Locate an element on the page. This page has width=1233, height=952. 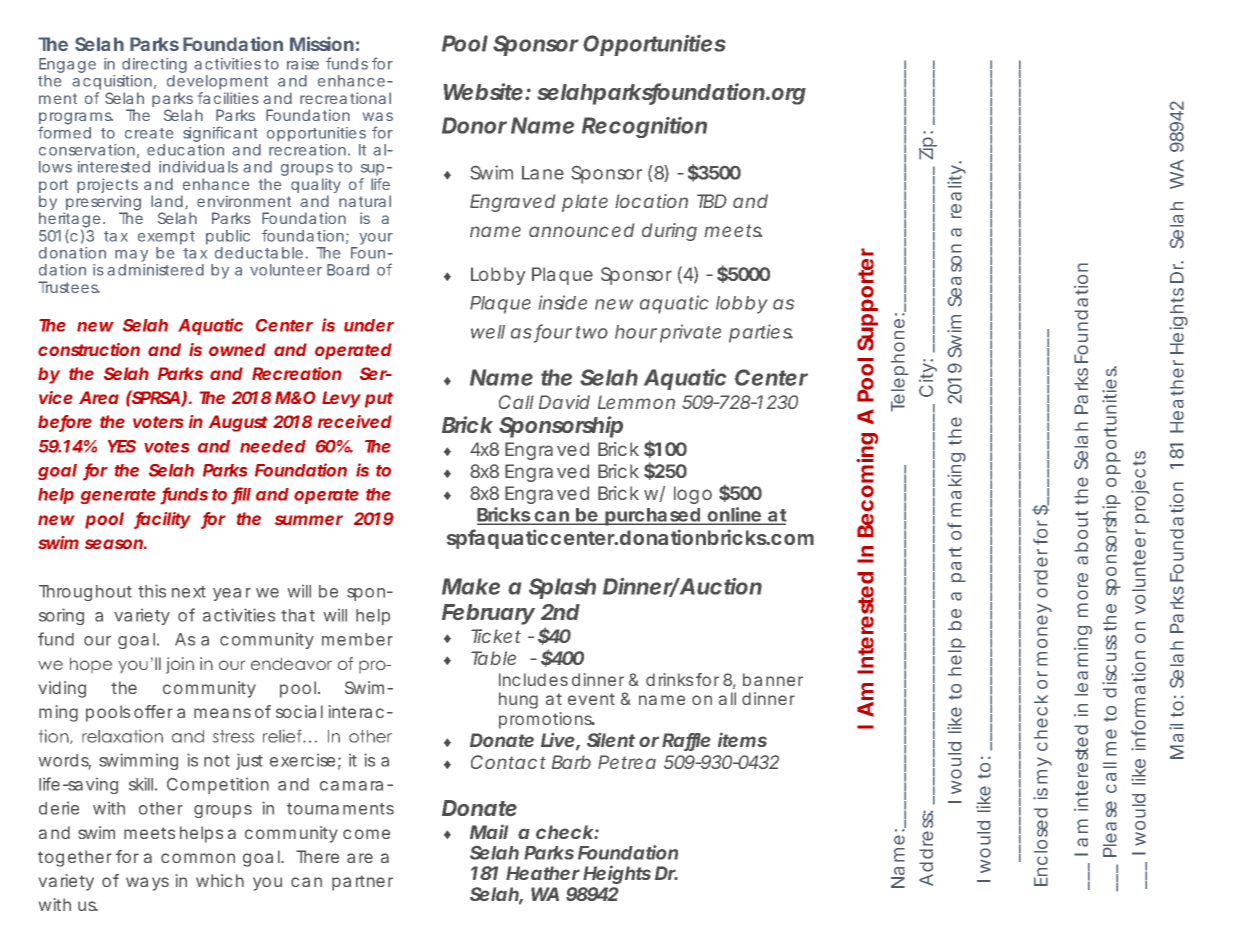
Barb is located at coordinates (571, 762).
